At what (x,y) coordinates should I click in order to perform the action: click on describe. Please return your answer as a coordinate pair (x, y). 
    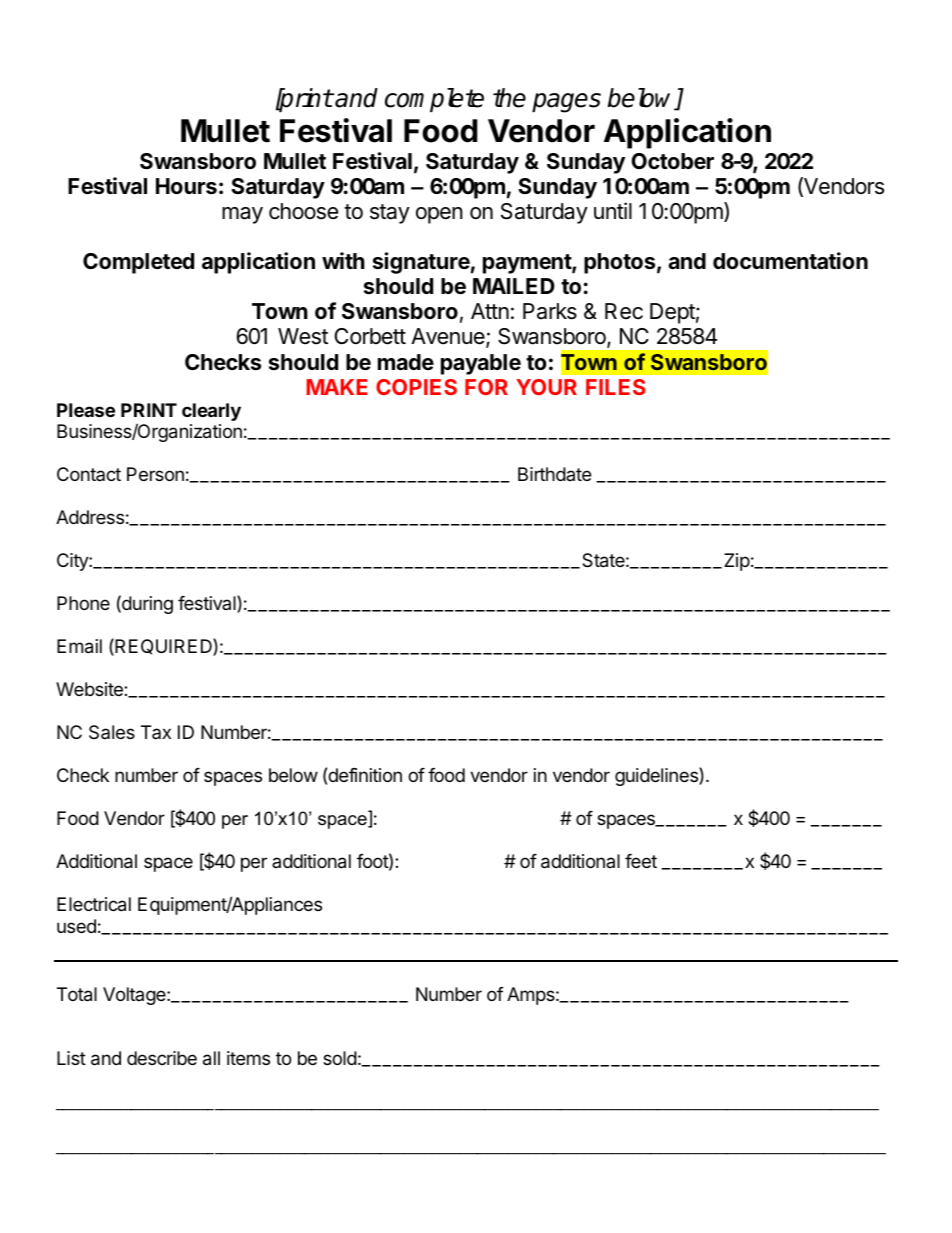
    Looking at the image, I should click on (162, 1058).
